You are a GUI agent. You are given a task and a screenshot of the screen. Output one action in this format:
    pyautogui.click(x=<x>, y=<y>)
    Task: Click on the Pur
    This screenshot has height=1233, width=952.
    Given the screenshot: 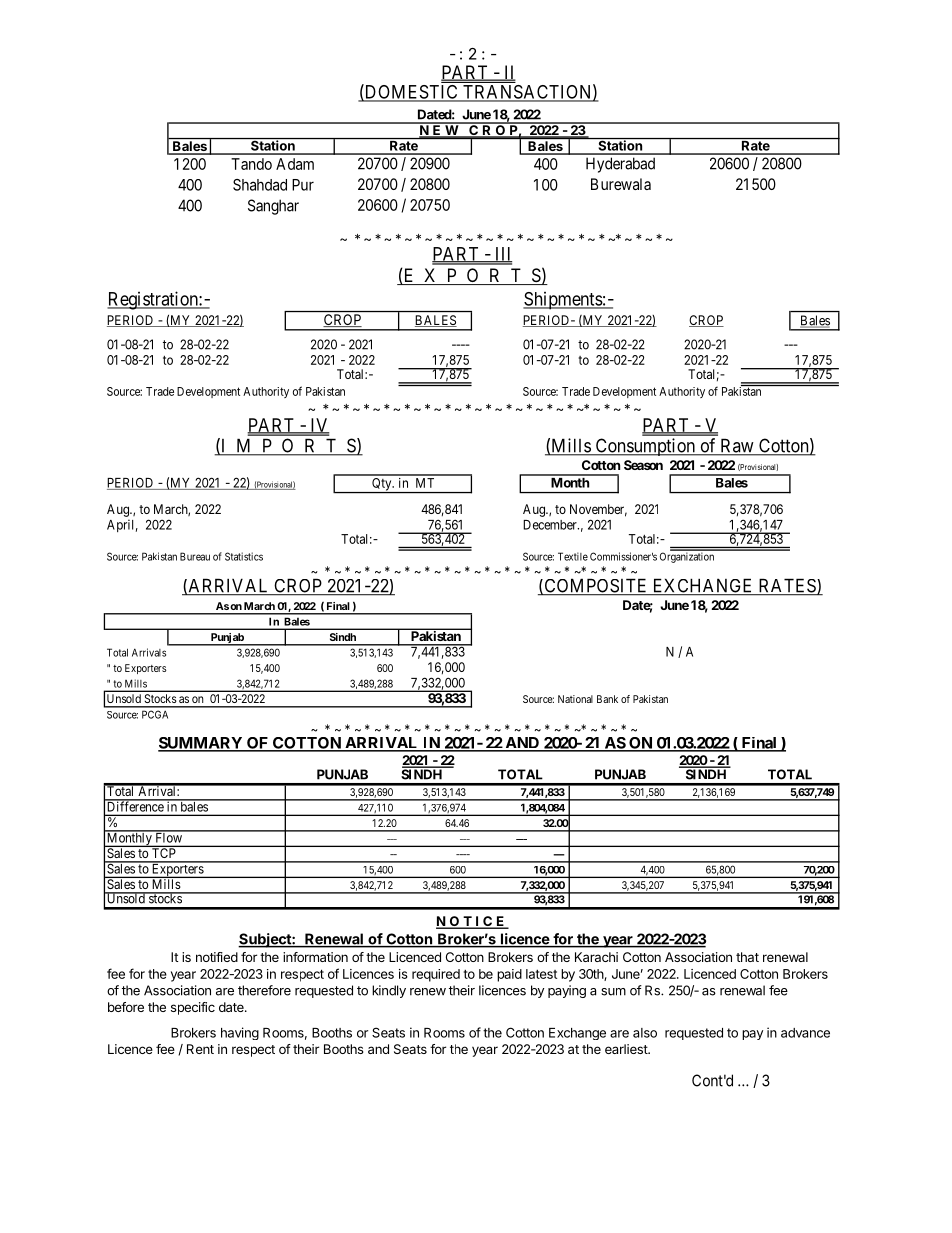 What is the action you would take?
    pyautogui.click(x=303, y=185)
